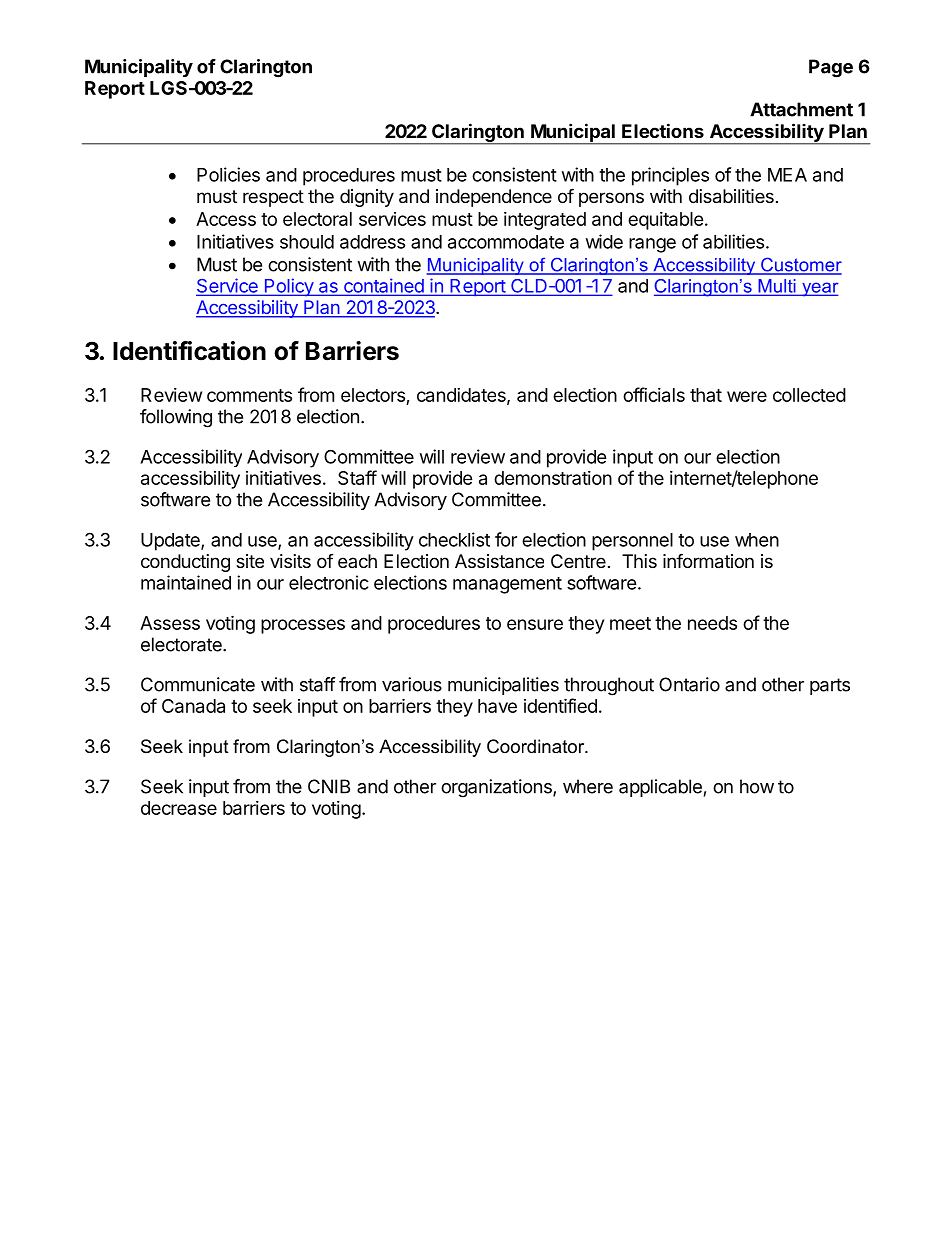  Describe the element at coordinates (288, 287) in the screenshot. I see `Policy` at that location.
